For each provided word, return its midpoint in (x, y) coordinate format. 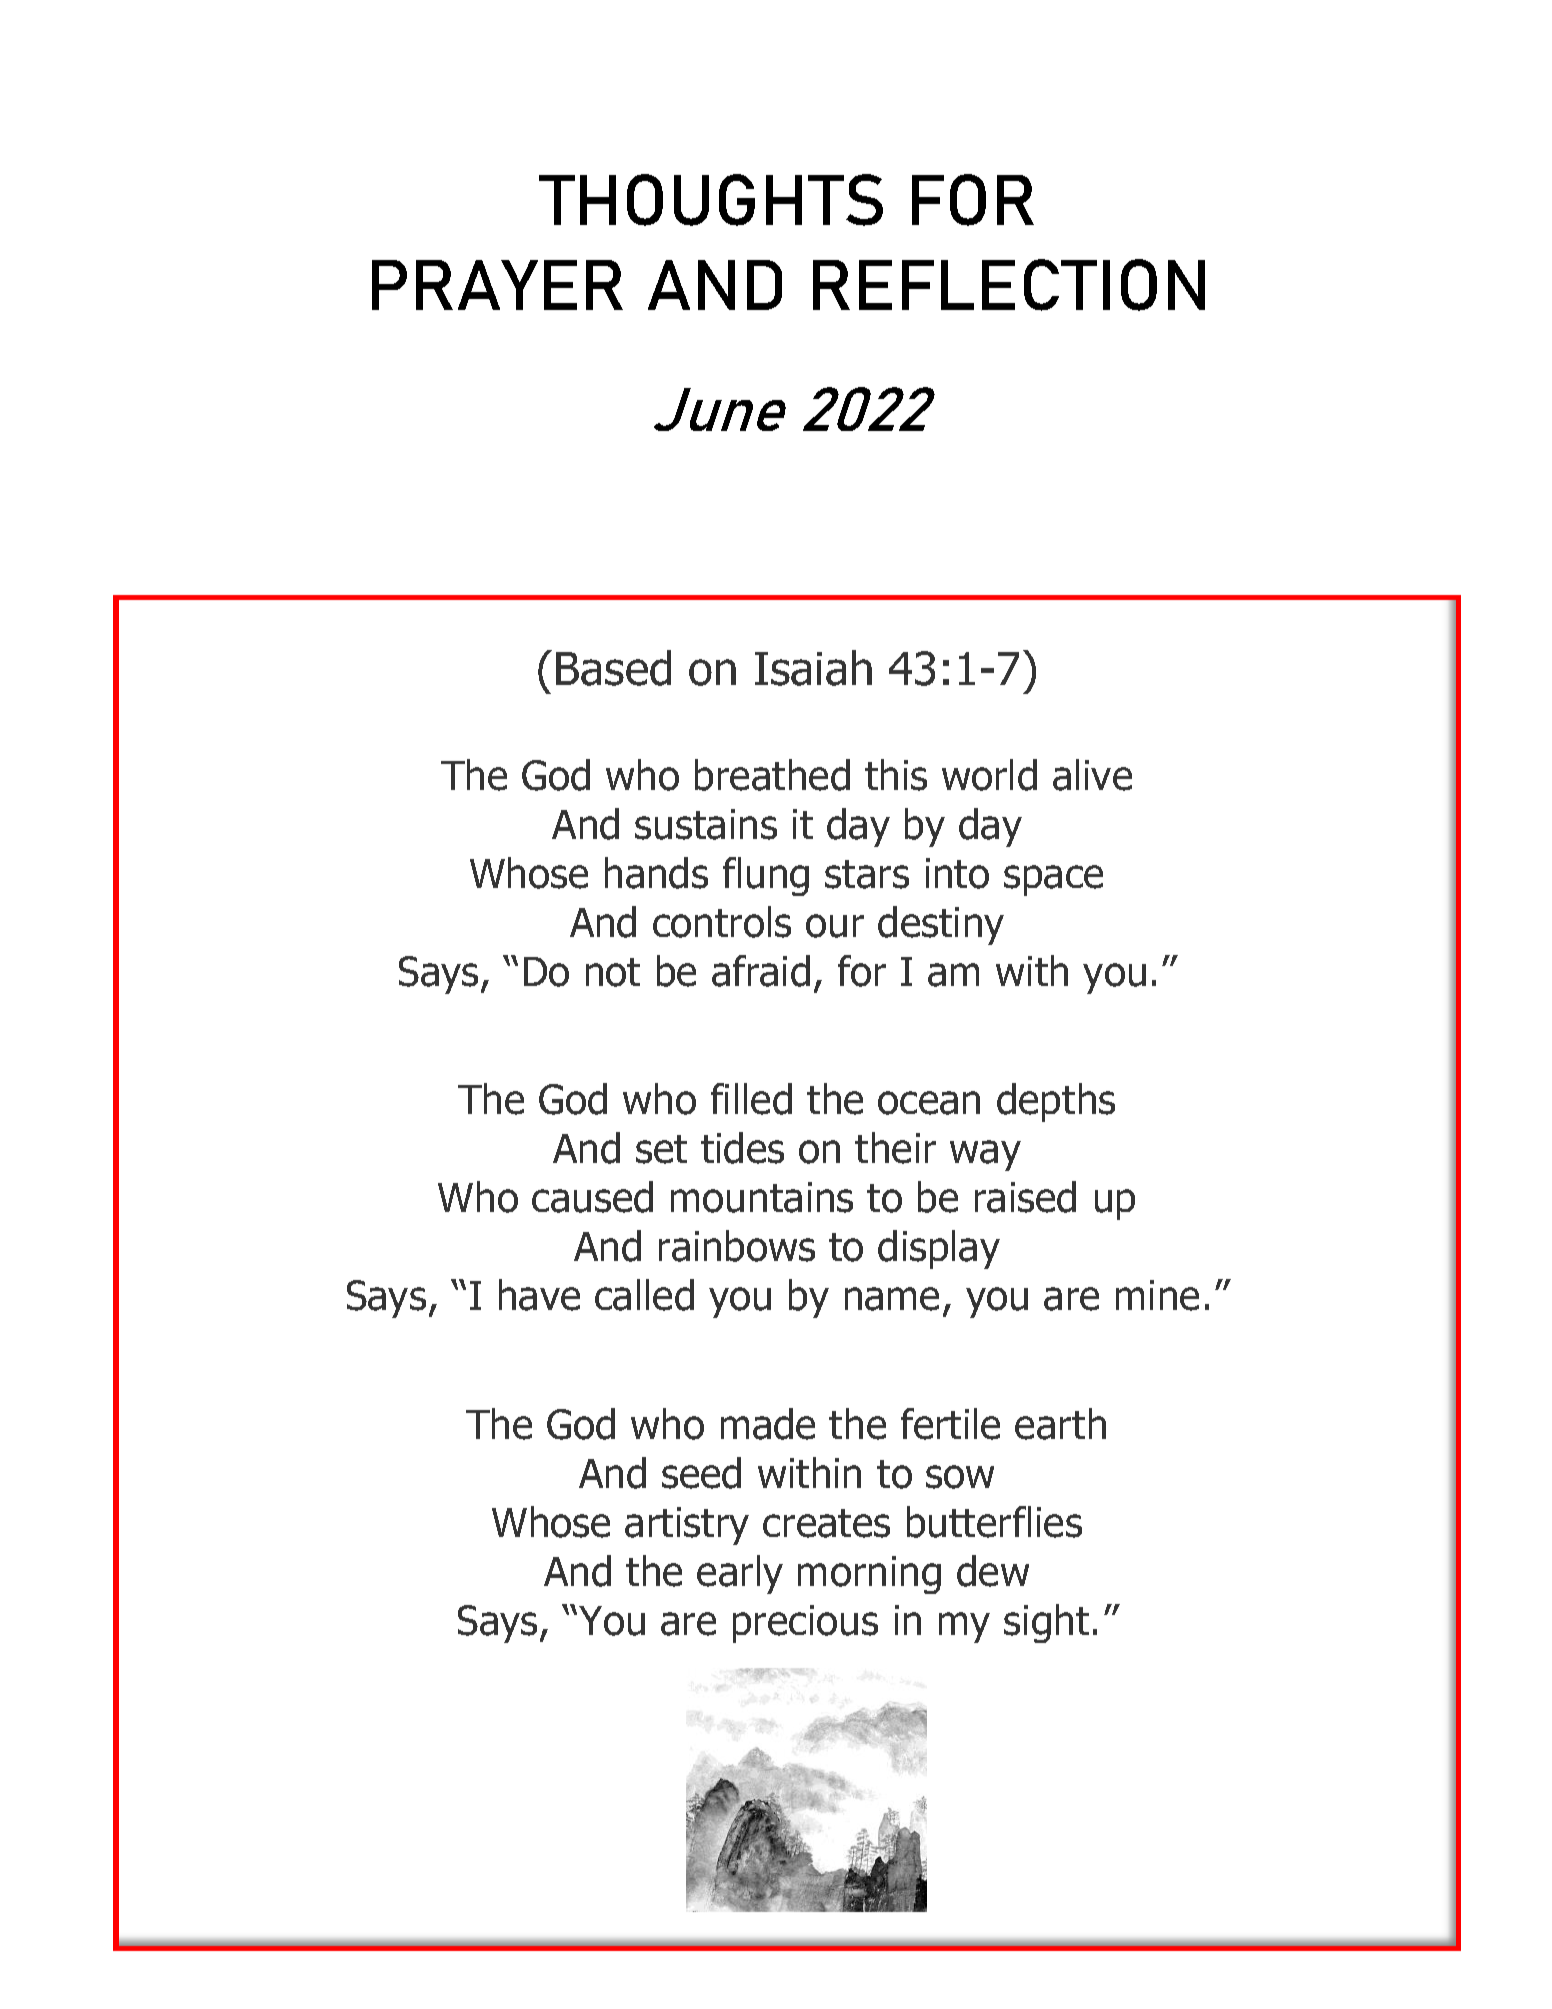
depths (1056, 1102)
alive (1092, 775)
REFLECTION (1009, 285)
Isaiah (813, 668)
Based (613, 668)
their (895, 1148)
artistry (687, 1526)
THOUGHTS (711, 200)
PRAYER (497, 285)
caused (592, 1197)
